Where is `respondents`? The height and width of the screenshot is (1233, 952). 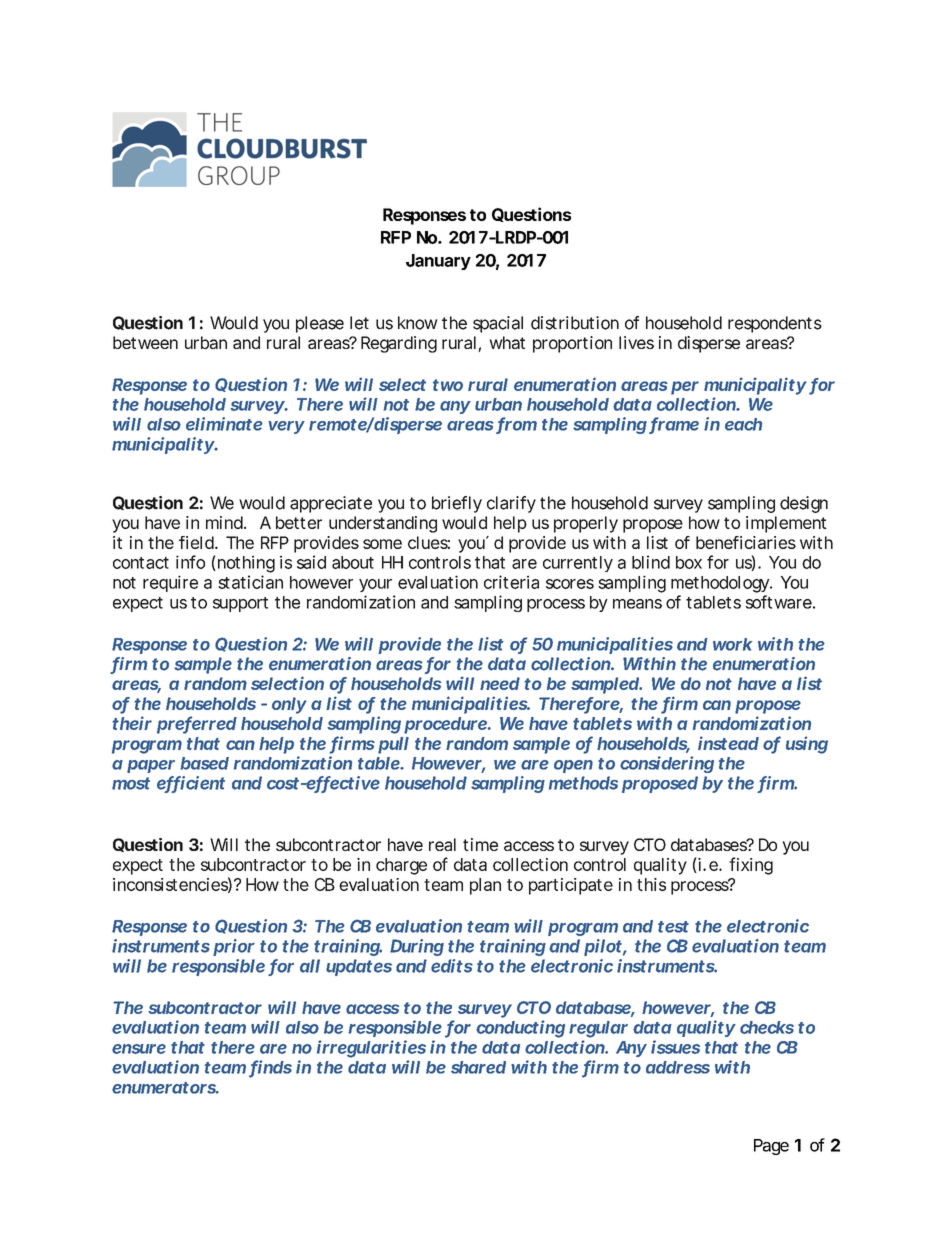 respondents is located at coordinates (775, 324).
